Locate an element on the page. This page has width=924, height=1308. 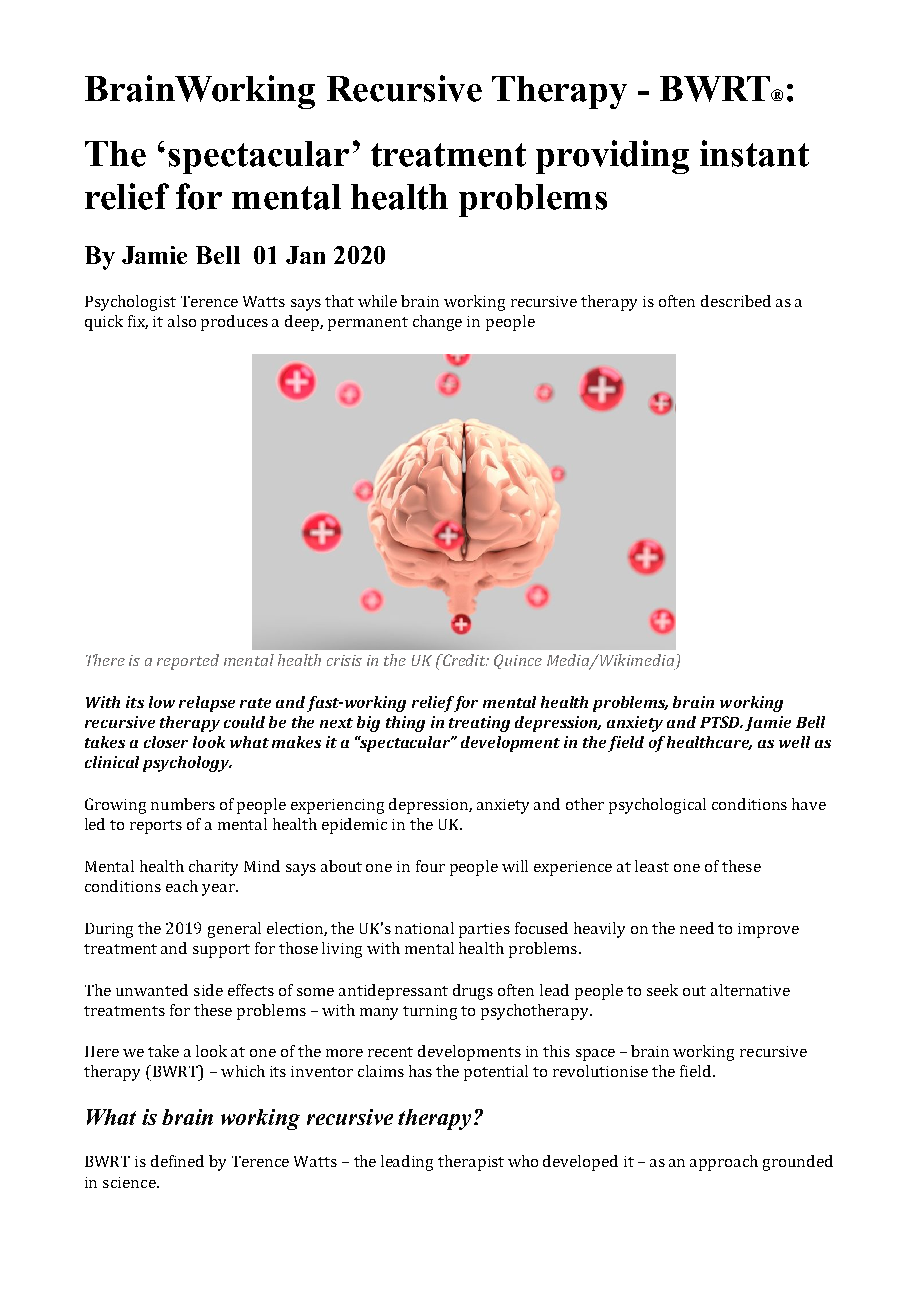
Credit is located at coordinates (464, 660).
